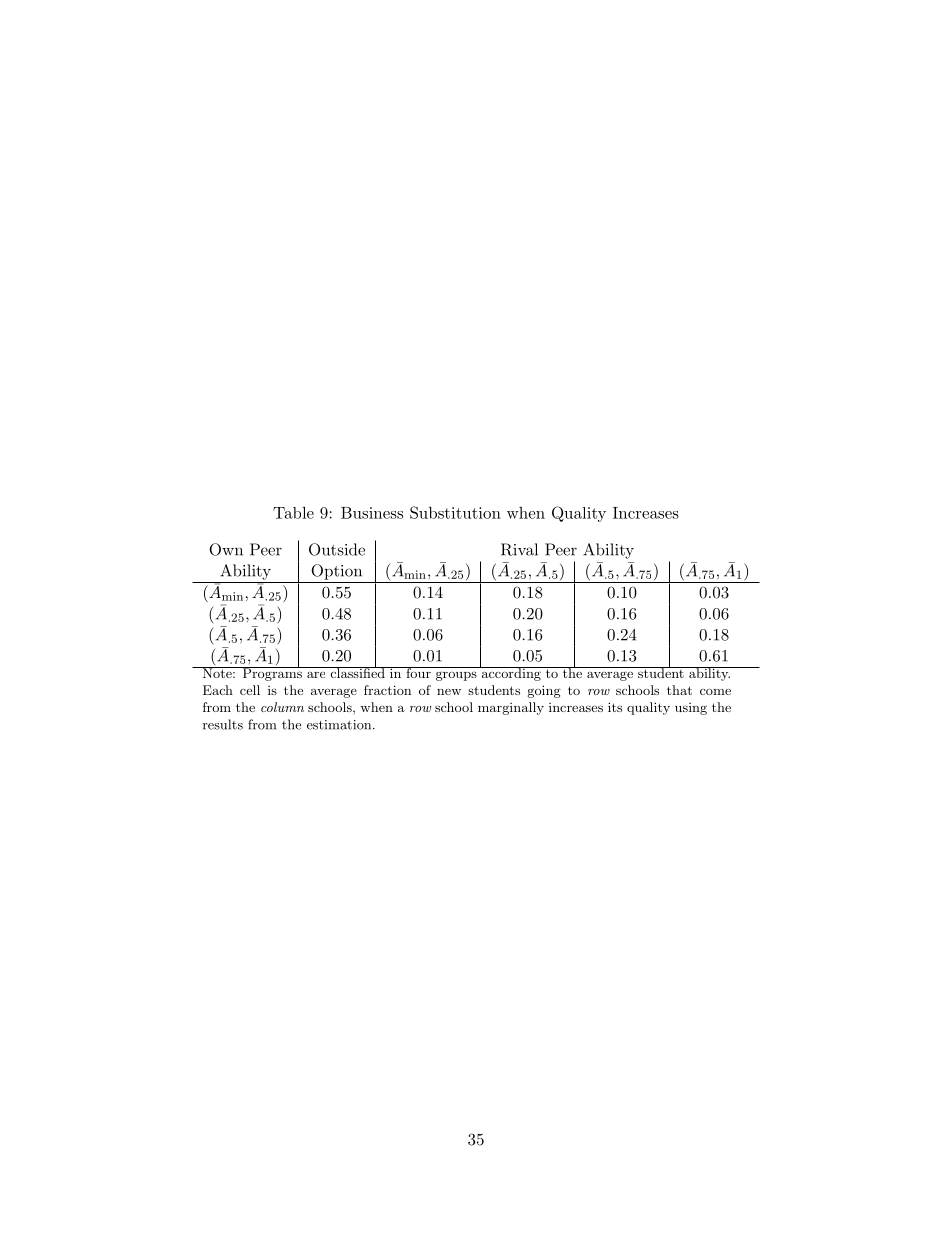 Image resolution: width=952 pixels, height=1233 pixels. I want to click on four, so click(418, 672).
